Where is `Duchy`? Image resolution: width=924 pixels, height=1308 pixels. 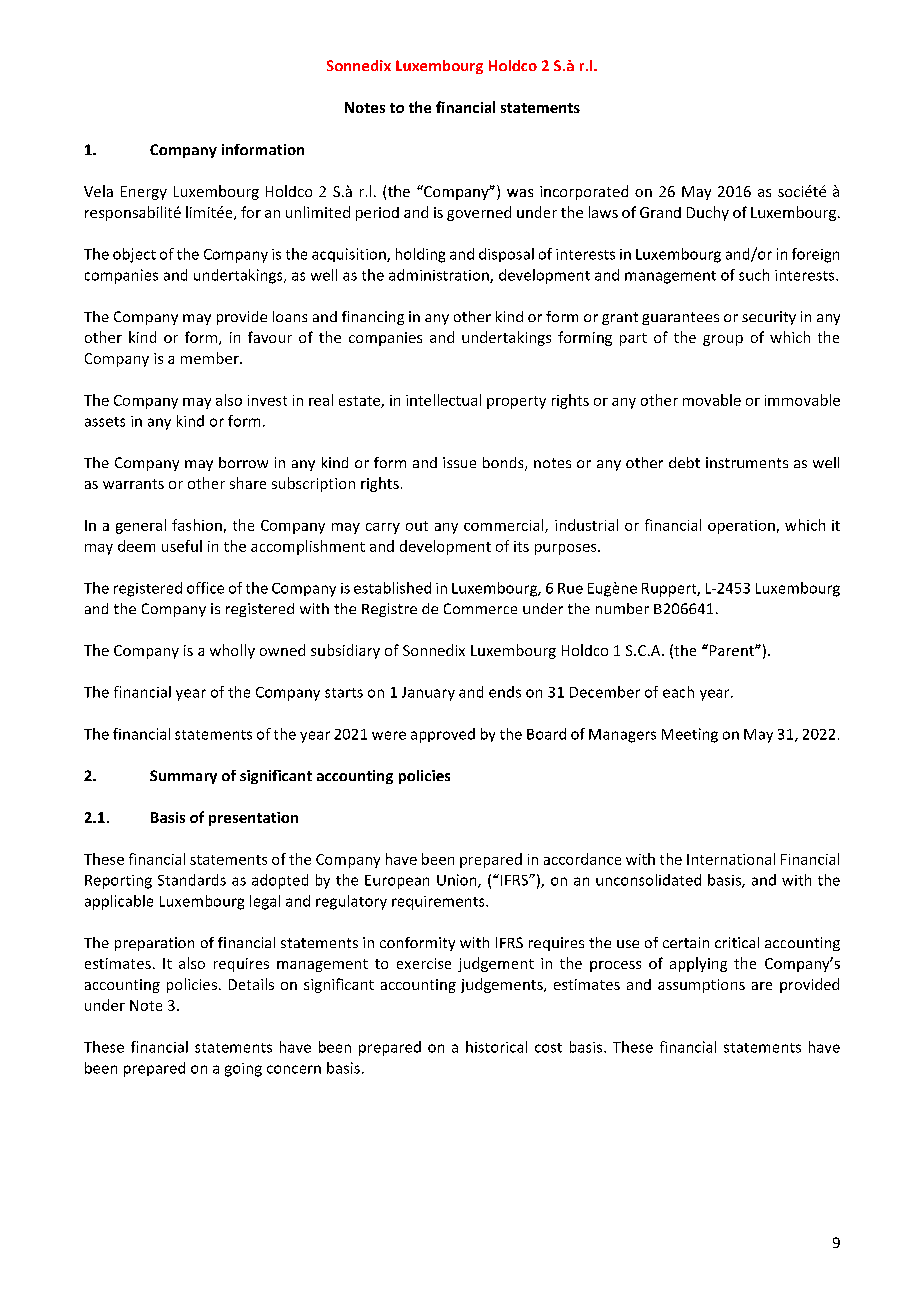 Duchy is located at coordinates (708, 213).
